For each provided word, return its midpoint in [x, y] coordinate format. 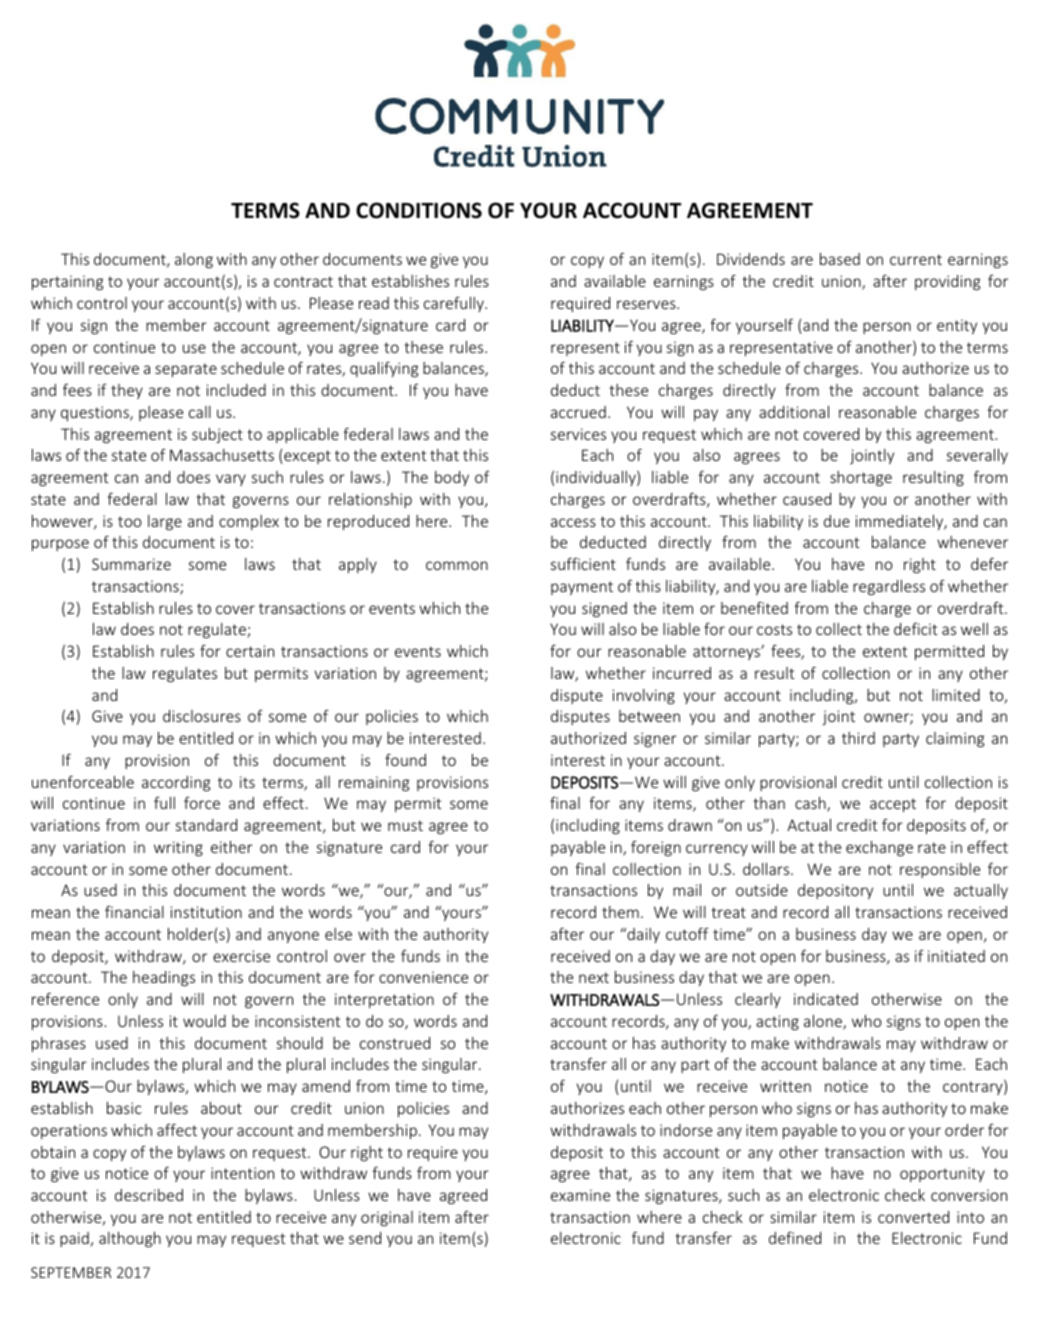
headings [164, 978]
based [840, 259]
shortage [861, 478]
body [452, 478]
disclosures [202, 716]
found [405, 759]
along [194, 260]
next [594, 977]
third [858, 738]
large [165, 522]
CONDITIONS [419, 210]
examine [580, 1195]
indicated [826, 999]
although [130, 1239]
